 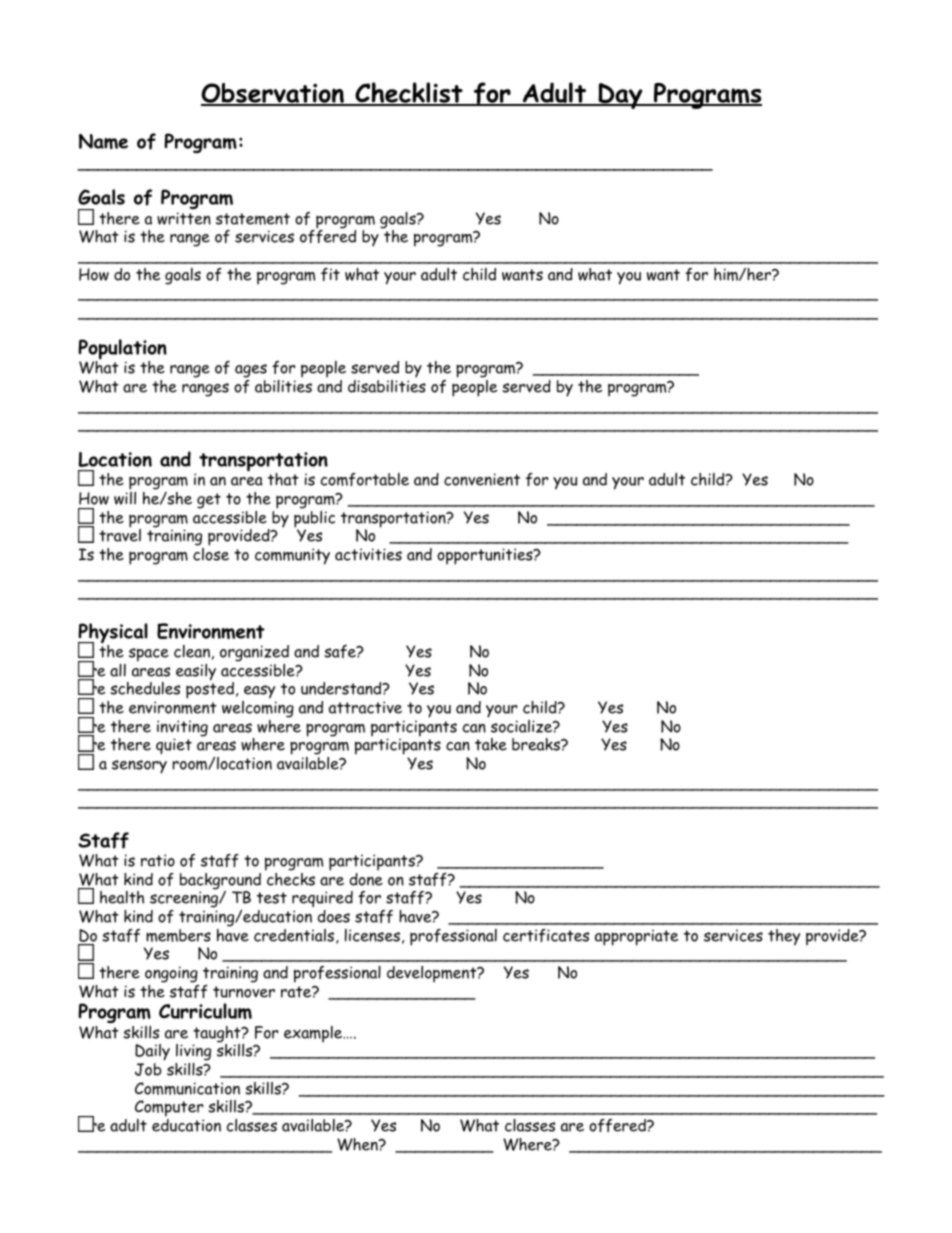 What do you see at coordinates (486, 556) in the screenshot?
I see `opportunities` at bounding box center [486, 556].
